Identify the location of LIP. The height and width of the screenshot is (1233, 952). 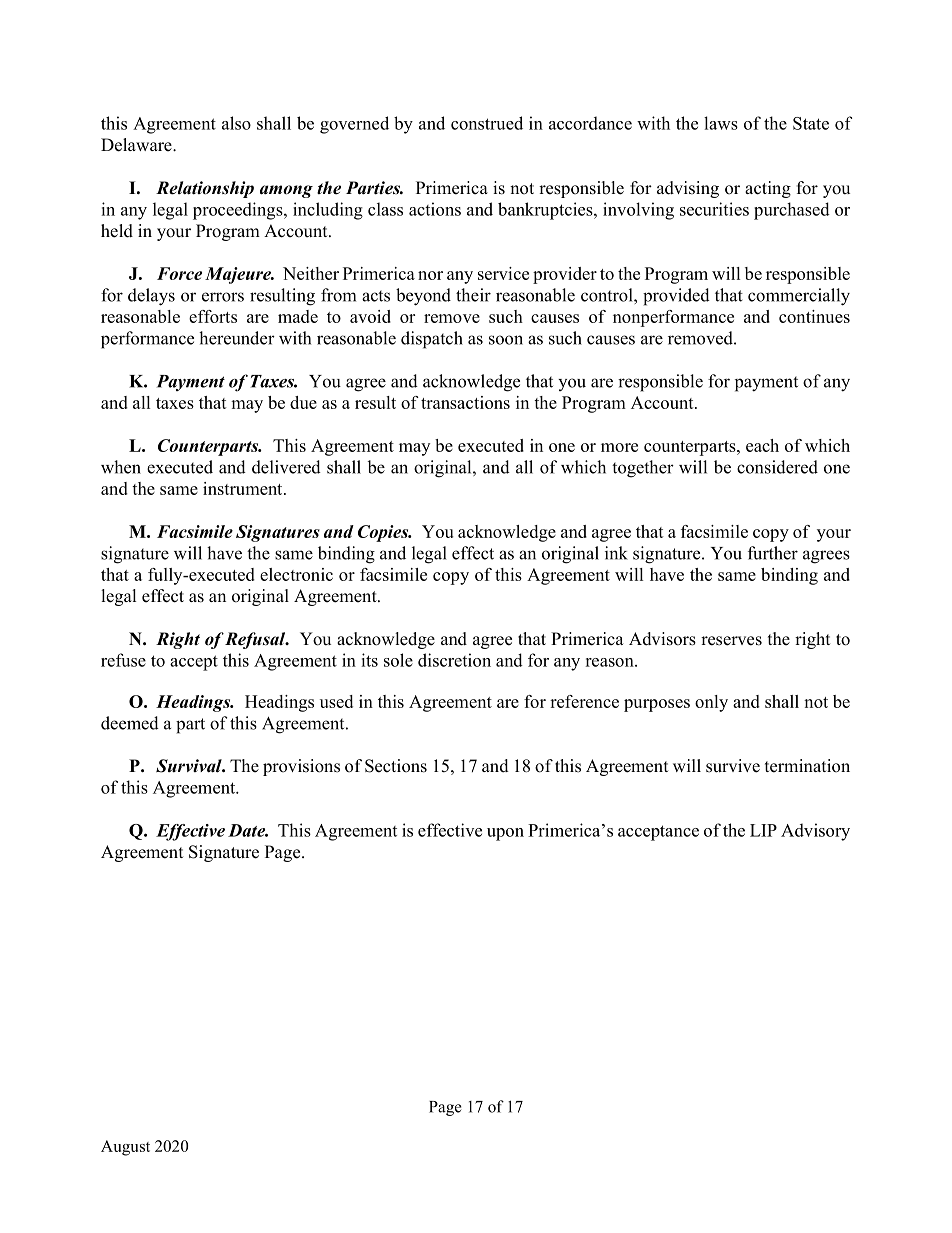
(763, 830).
